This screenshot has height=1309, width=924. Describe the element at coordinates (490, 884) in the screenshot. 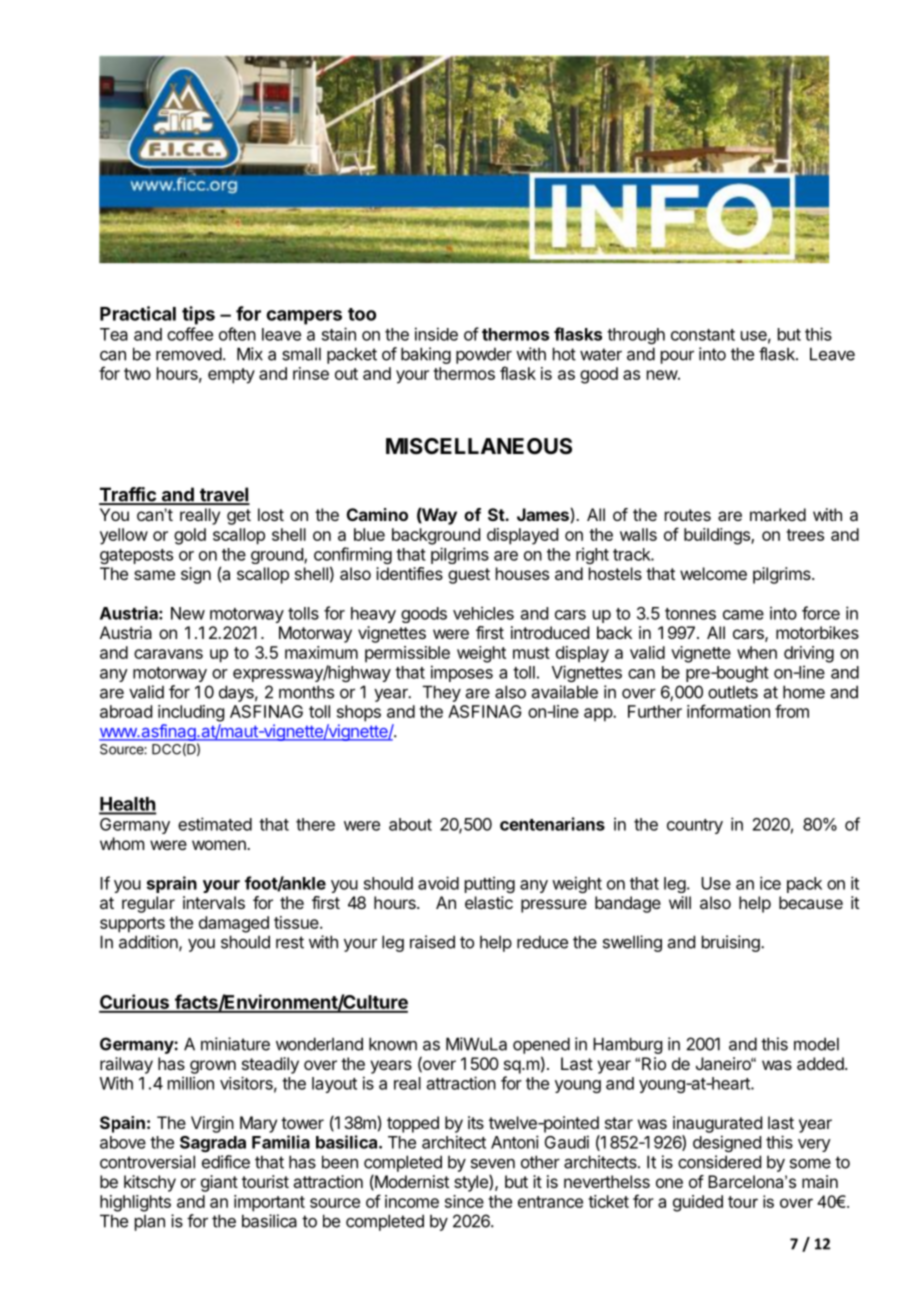

I see `putting` at that location.
